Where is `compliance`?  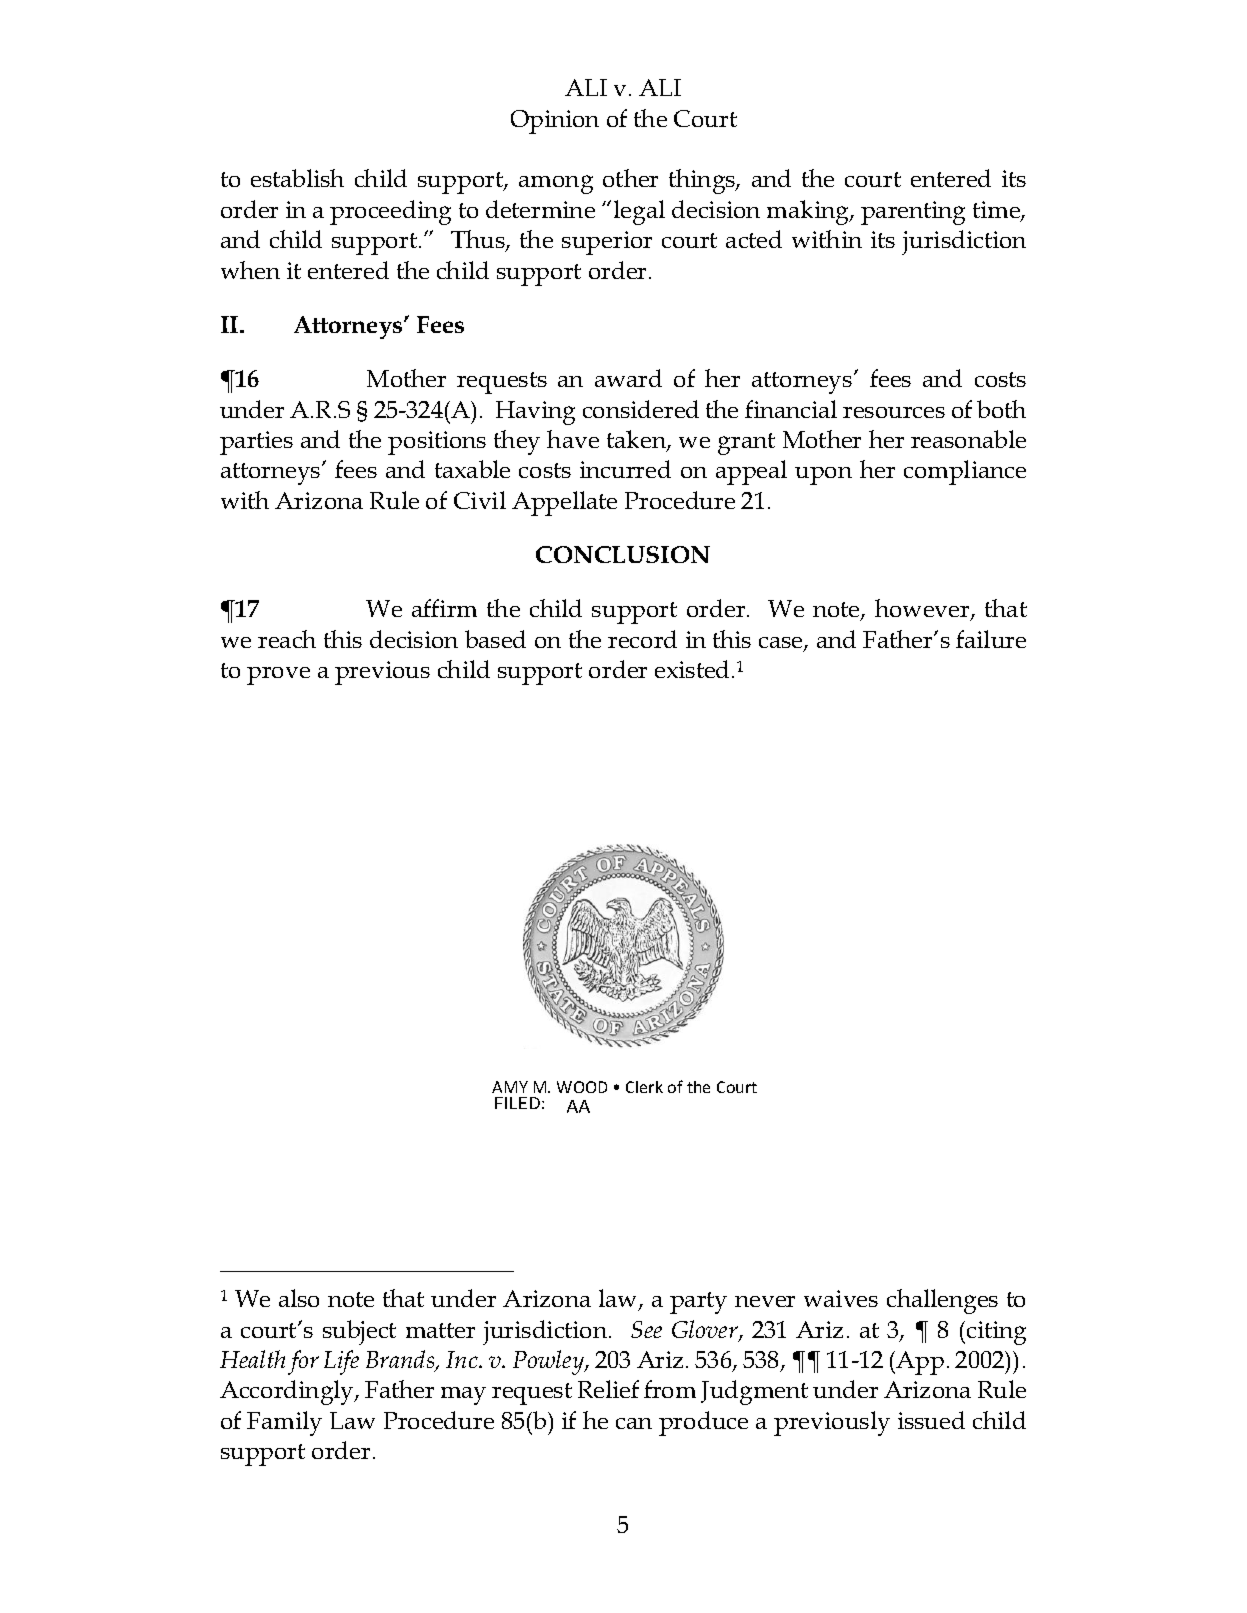
compliance is located at coordinates (965, 472).
